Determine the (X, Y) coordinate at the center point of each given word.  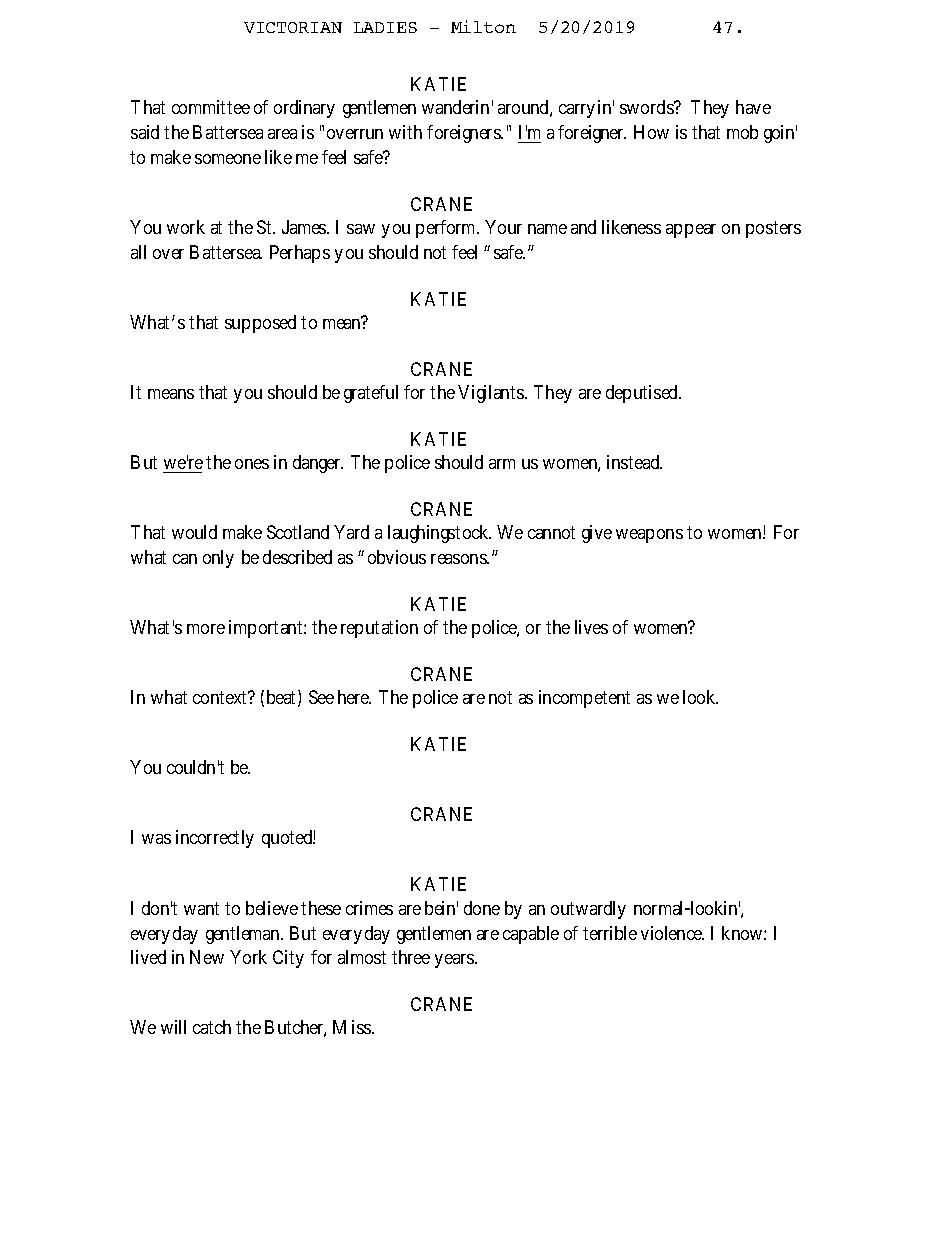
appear (691, 231)
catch (212, 1027)
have (753, 107)
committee (211, 107)
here (354, 697)
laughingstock (439, 534)
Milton (483, 26)
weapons (649, 536)
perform (447, 229)
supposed (260, 324)
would (194, 532)
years (455, 961)
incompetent (584, 699)
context (221, 698)
